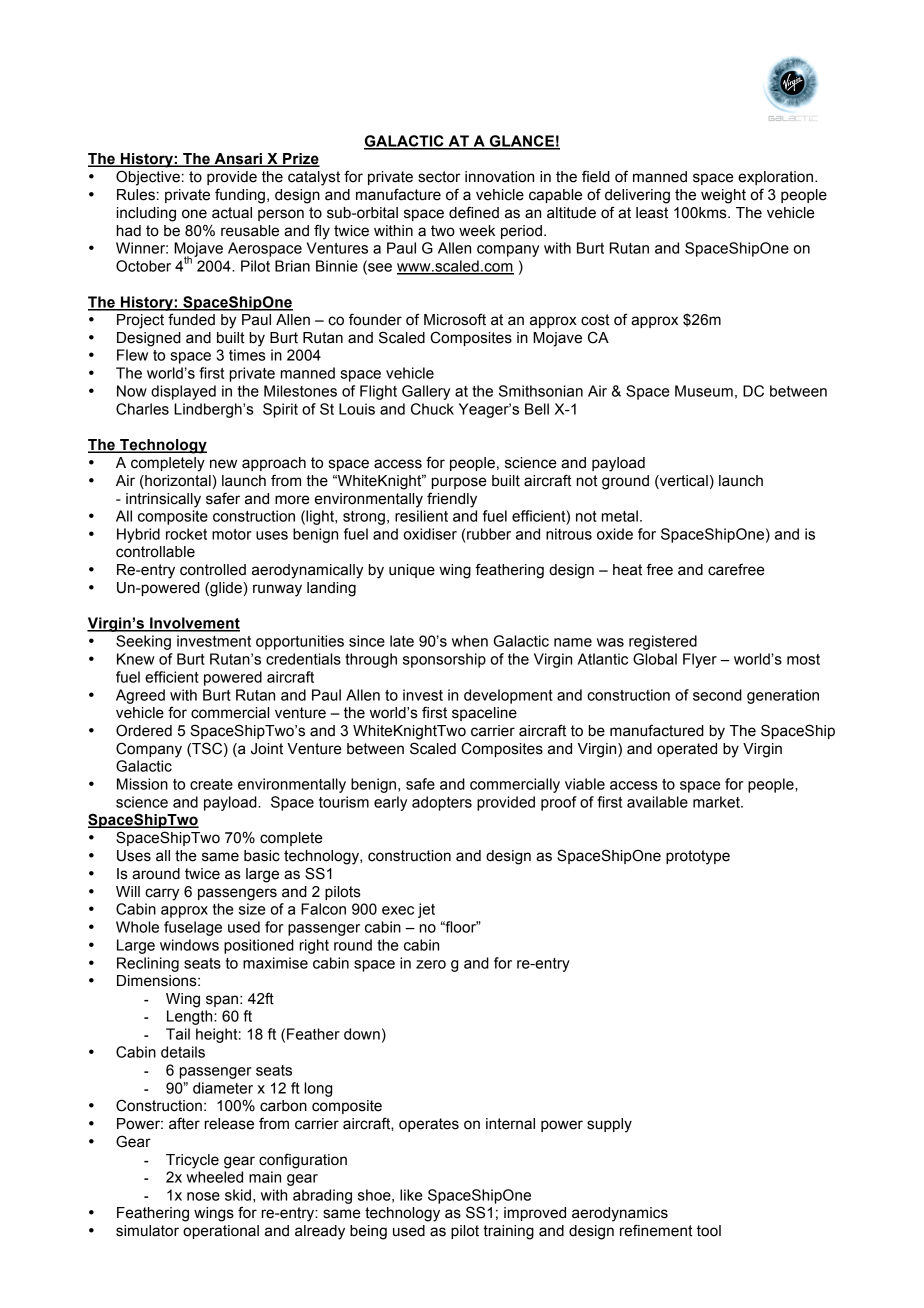  Describe the element at coordinates (411, 1195) in the page. I see `like` at that location.
